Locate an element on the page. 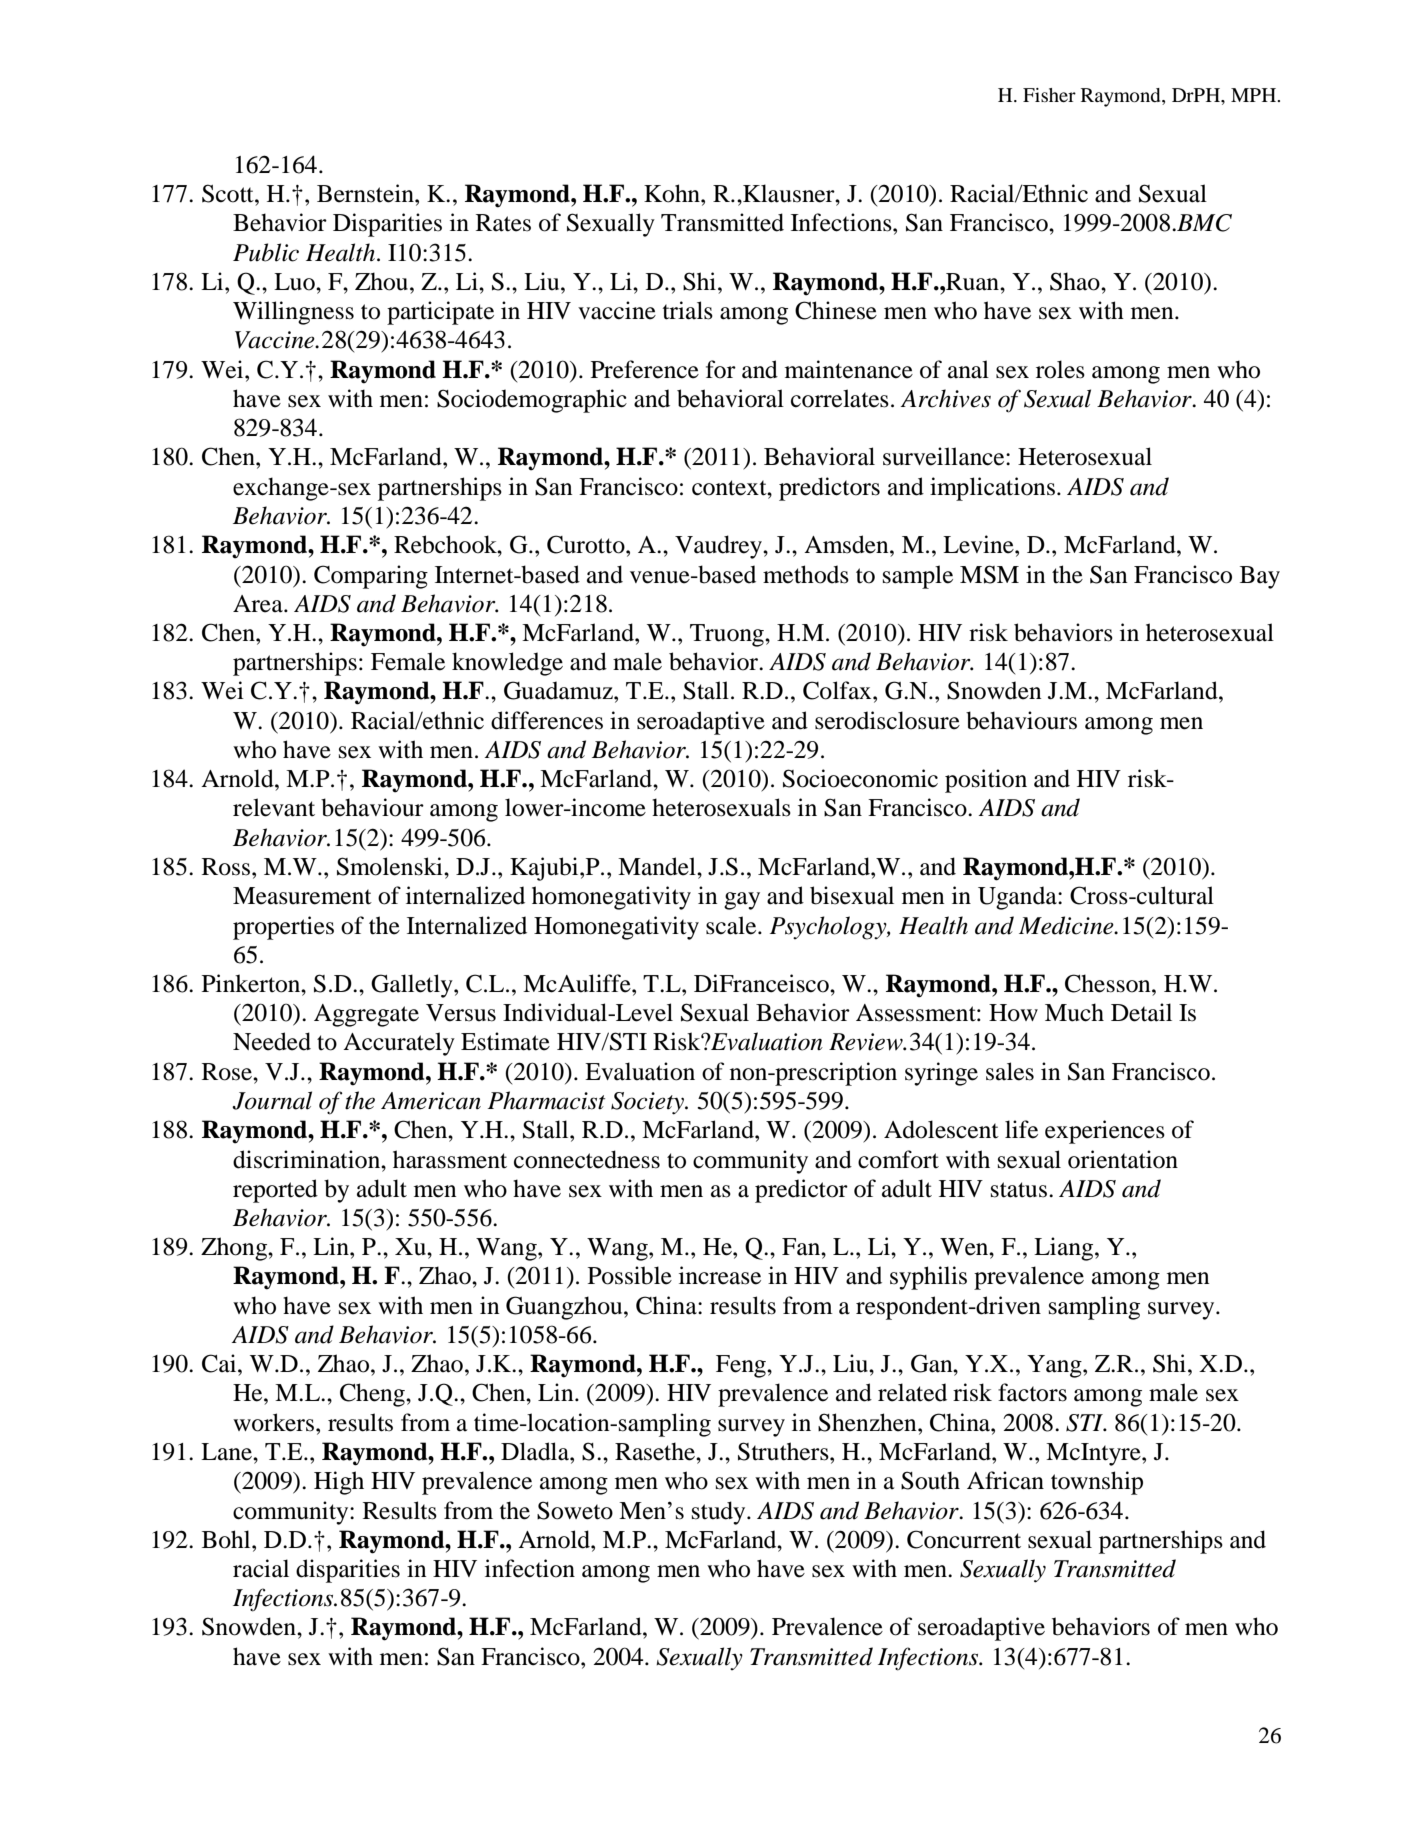 Image resolution: width=1415 pixels, height=1832 pixels. study is located at coordinates (720, 1513).
